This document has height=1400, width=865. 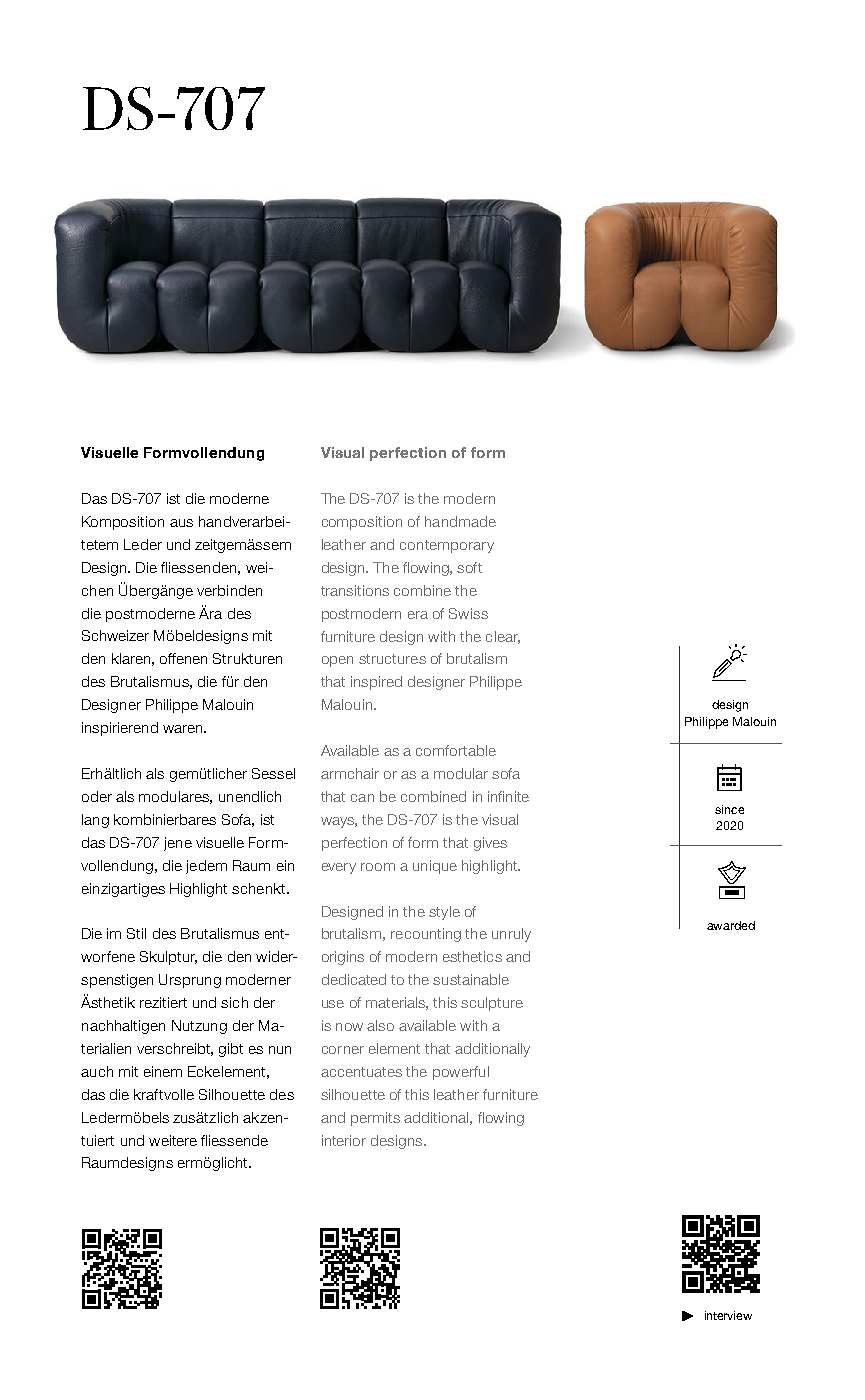 What do you see at coordinates (344, 1140) in the document?
I see `interior` at bounding box center [344, 1140].
